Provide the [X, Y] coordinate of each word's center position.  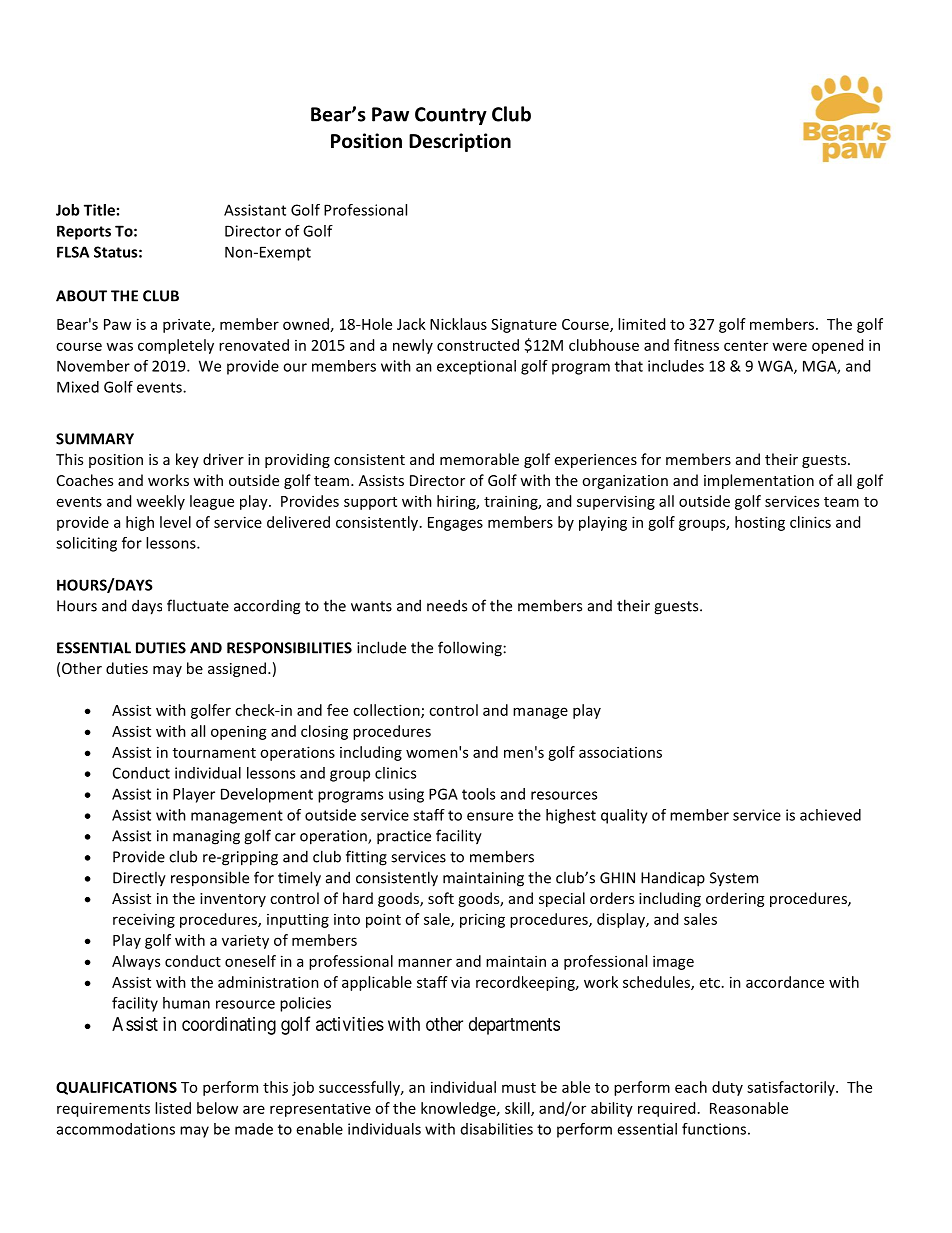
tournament [214, 753]
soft [441, 898]
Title [99, 210]
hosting [760, 523]
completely [176, 346]
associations [620, 752]
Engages [455, 524]
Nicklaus [458, 324]
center [746, 346]
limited [641, 324]
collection [387, 711]
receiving [144, 920]
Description [460, 142]
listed [173, 1108]
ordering [735, 899]
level [175, 522]
